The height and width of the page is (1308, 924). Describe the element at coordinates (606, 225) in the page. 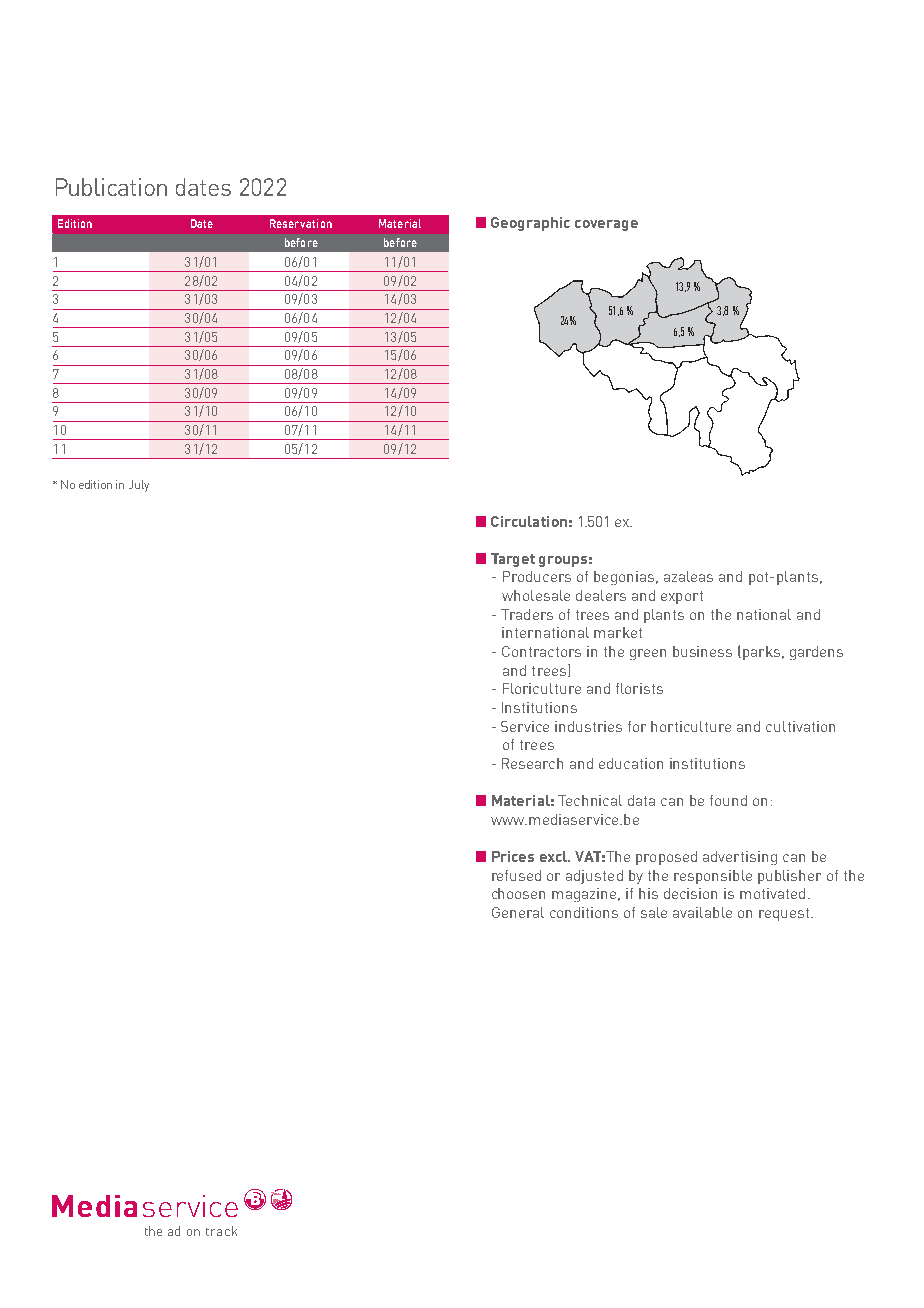

I see `coverage` at that location.
